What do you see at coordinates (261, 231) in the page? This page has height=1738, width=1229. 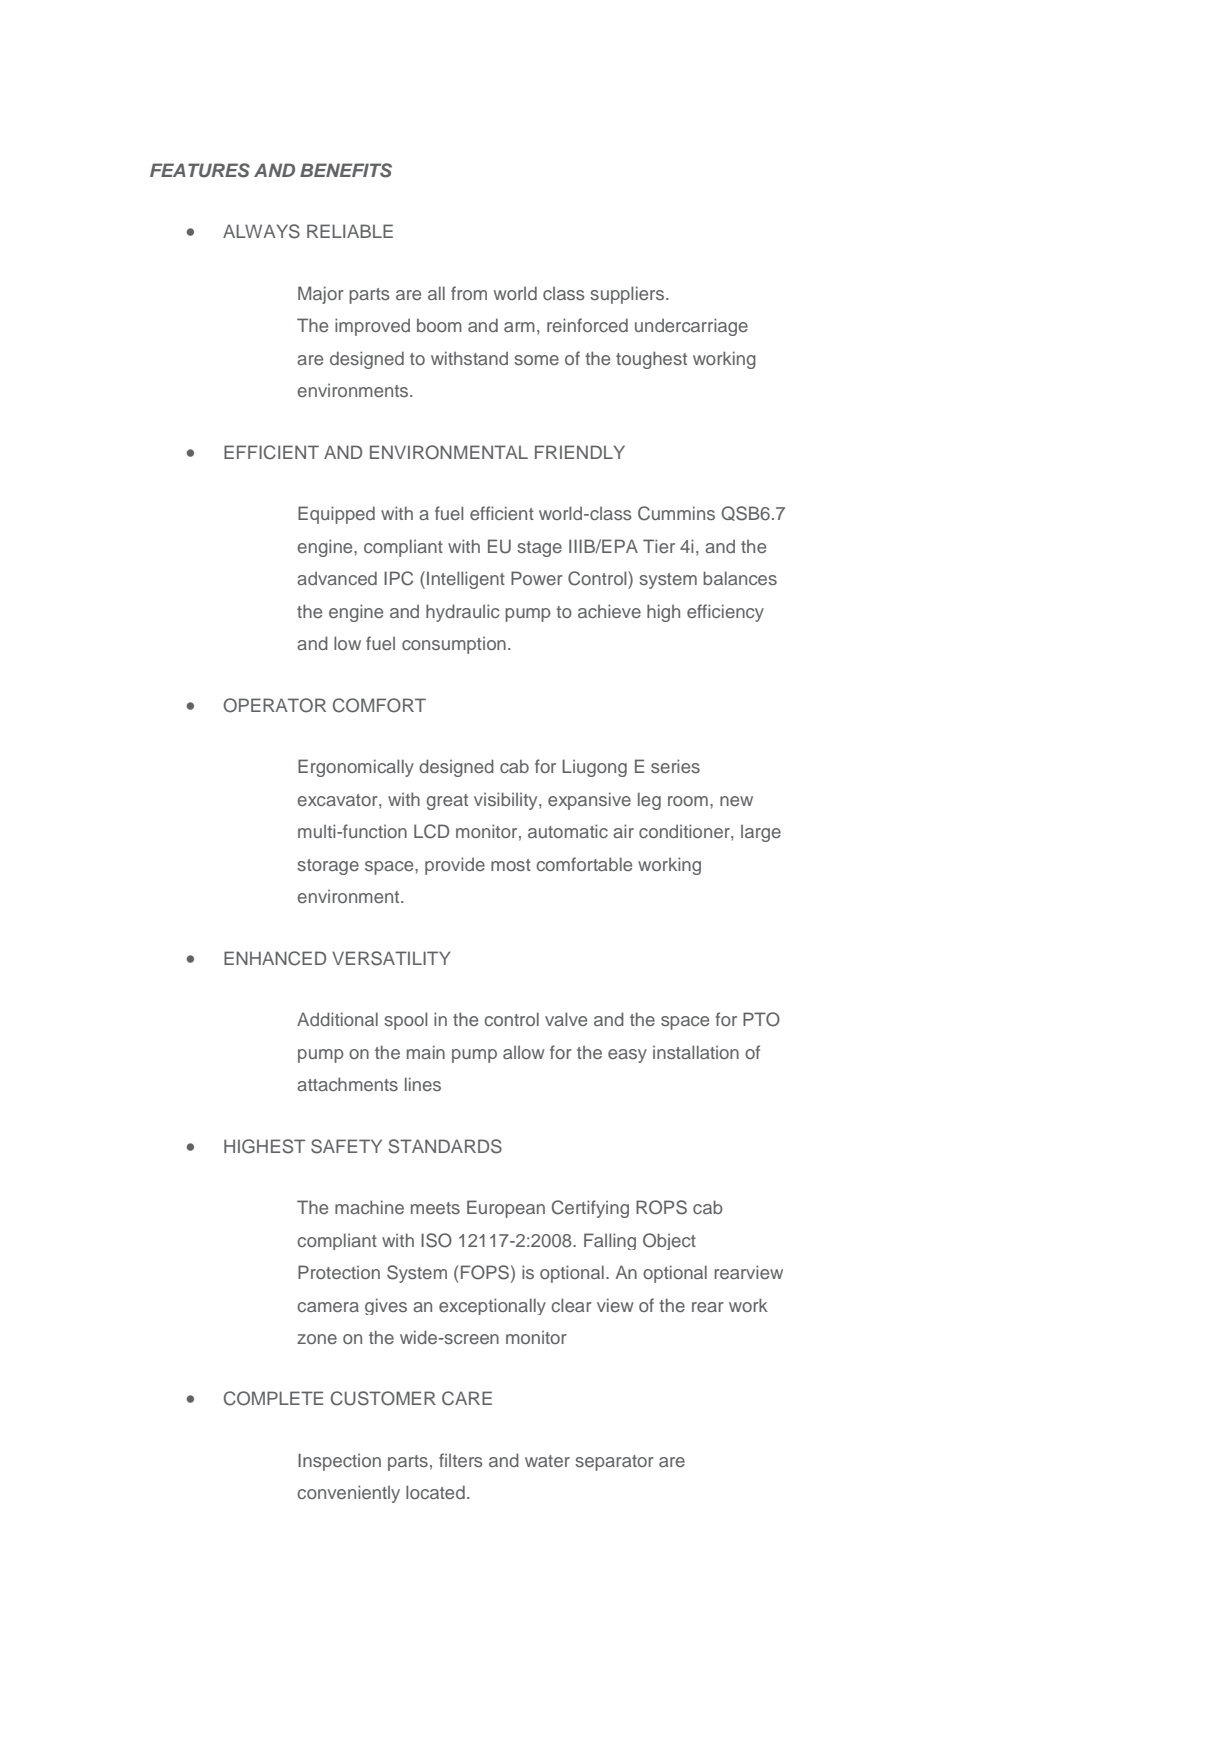 I see `ALWAYS` at bounding box center [261, 231].
